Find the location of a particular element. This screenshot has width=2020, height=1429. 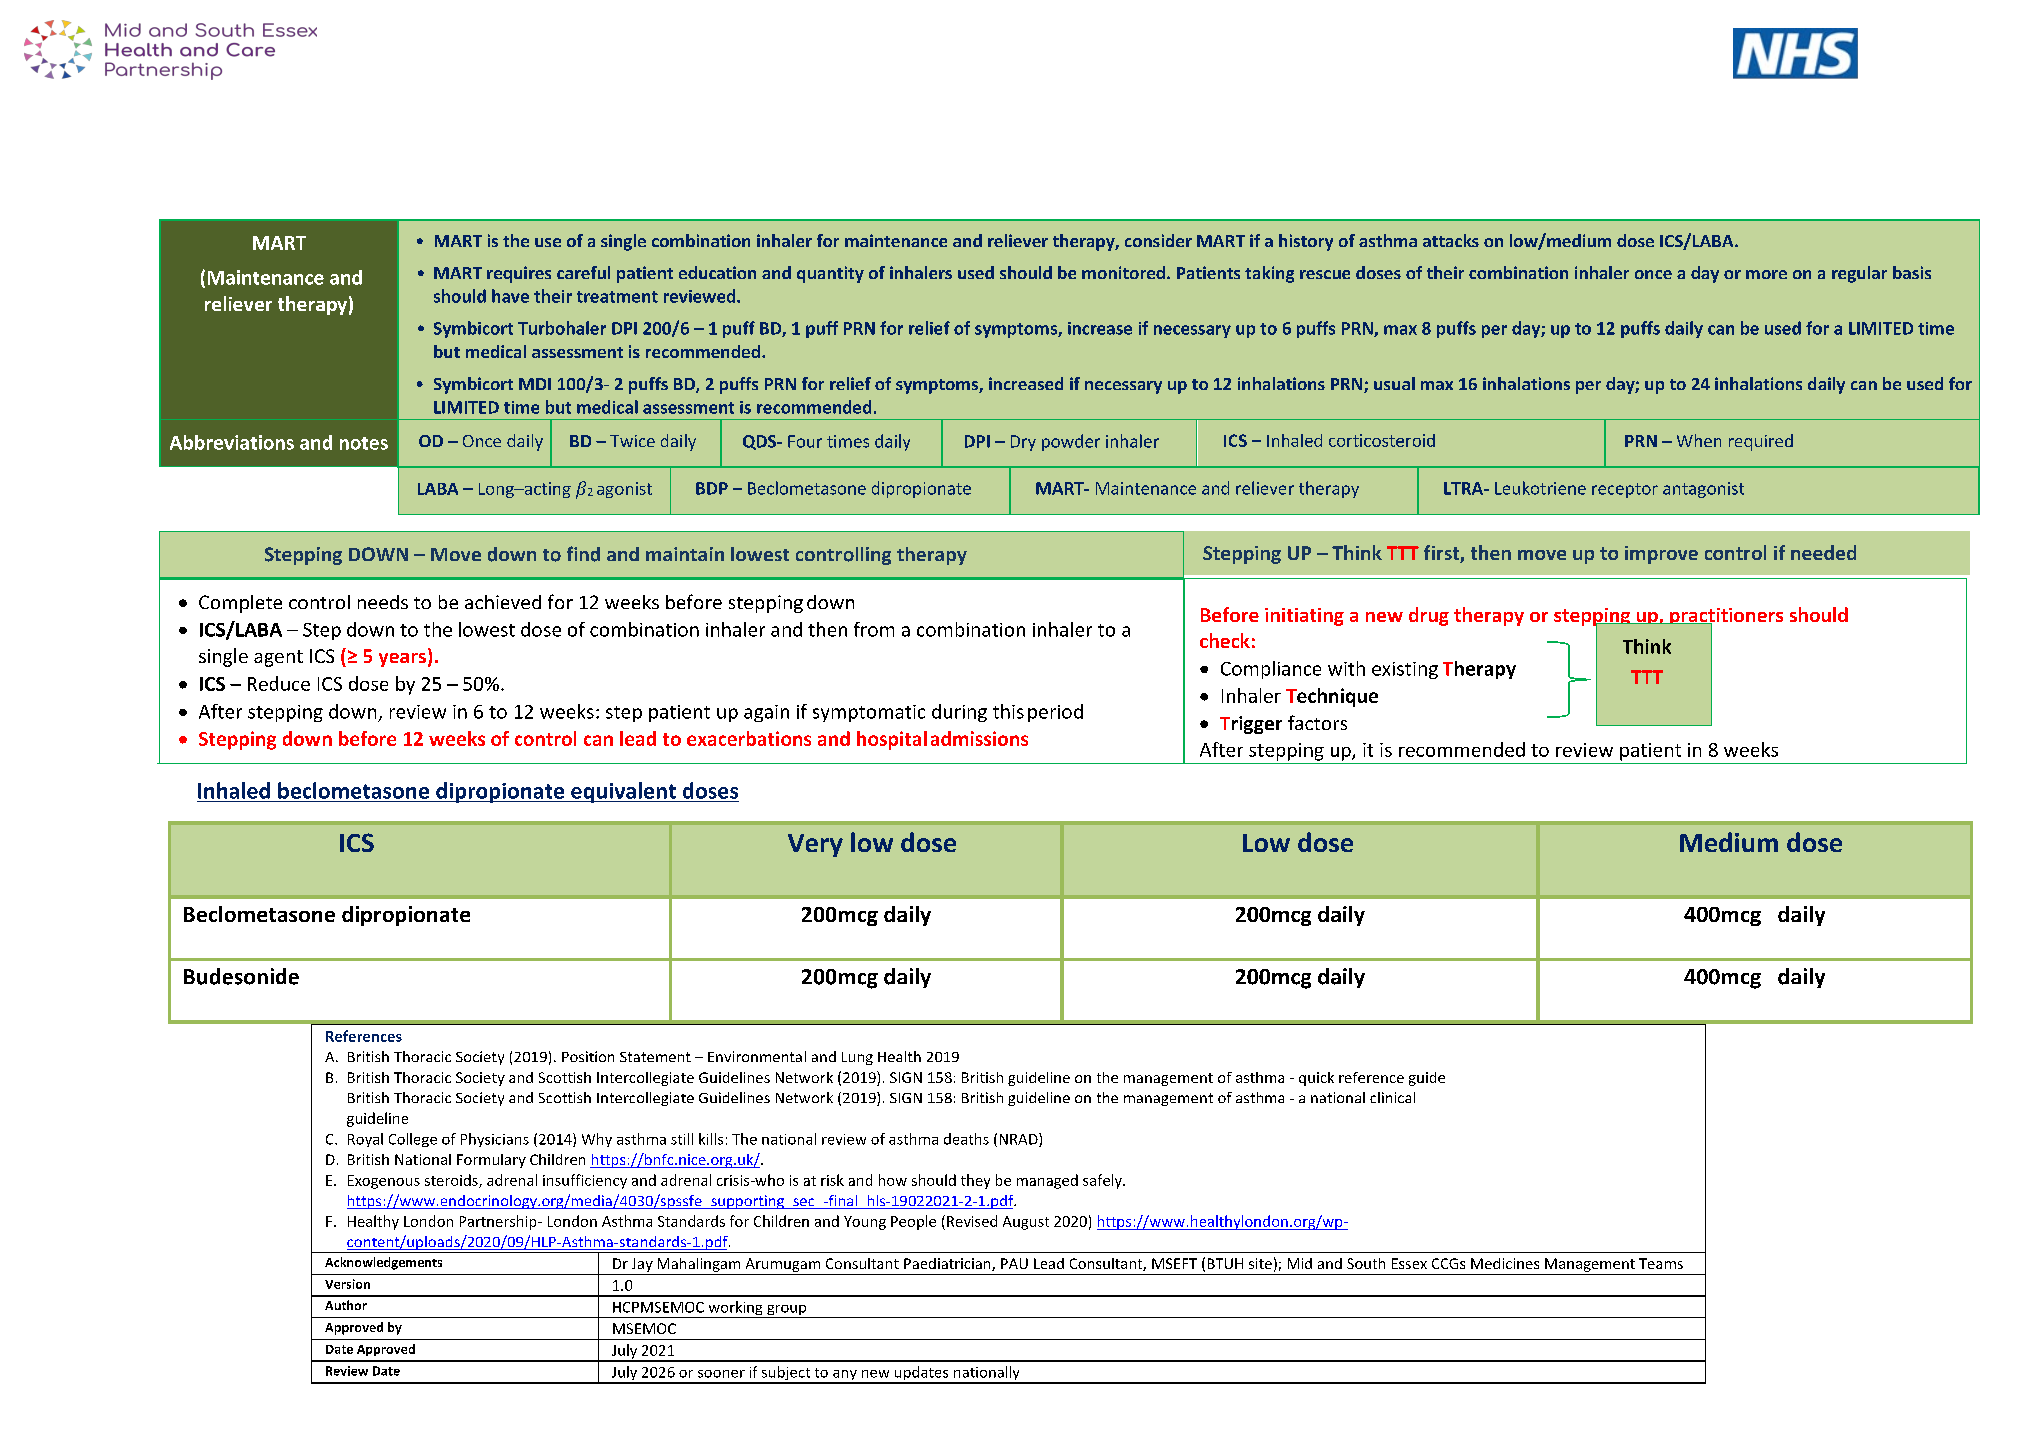

years is located at coordinates (402, 660).
